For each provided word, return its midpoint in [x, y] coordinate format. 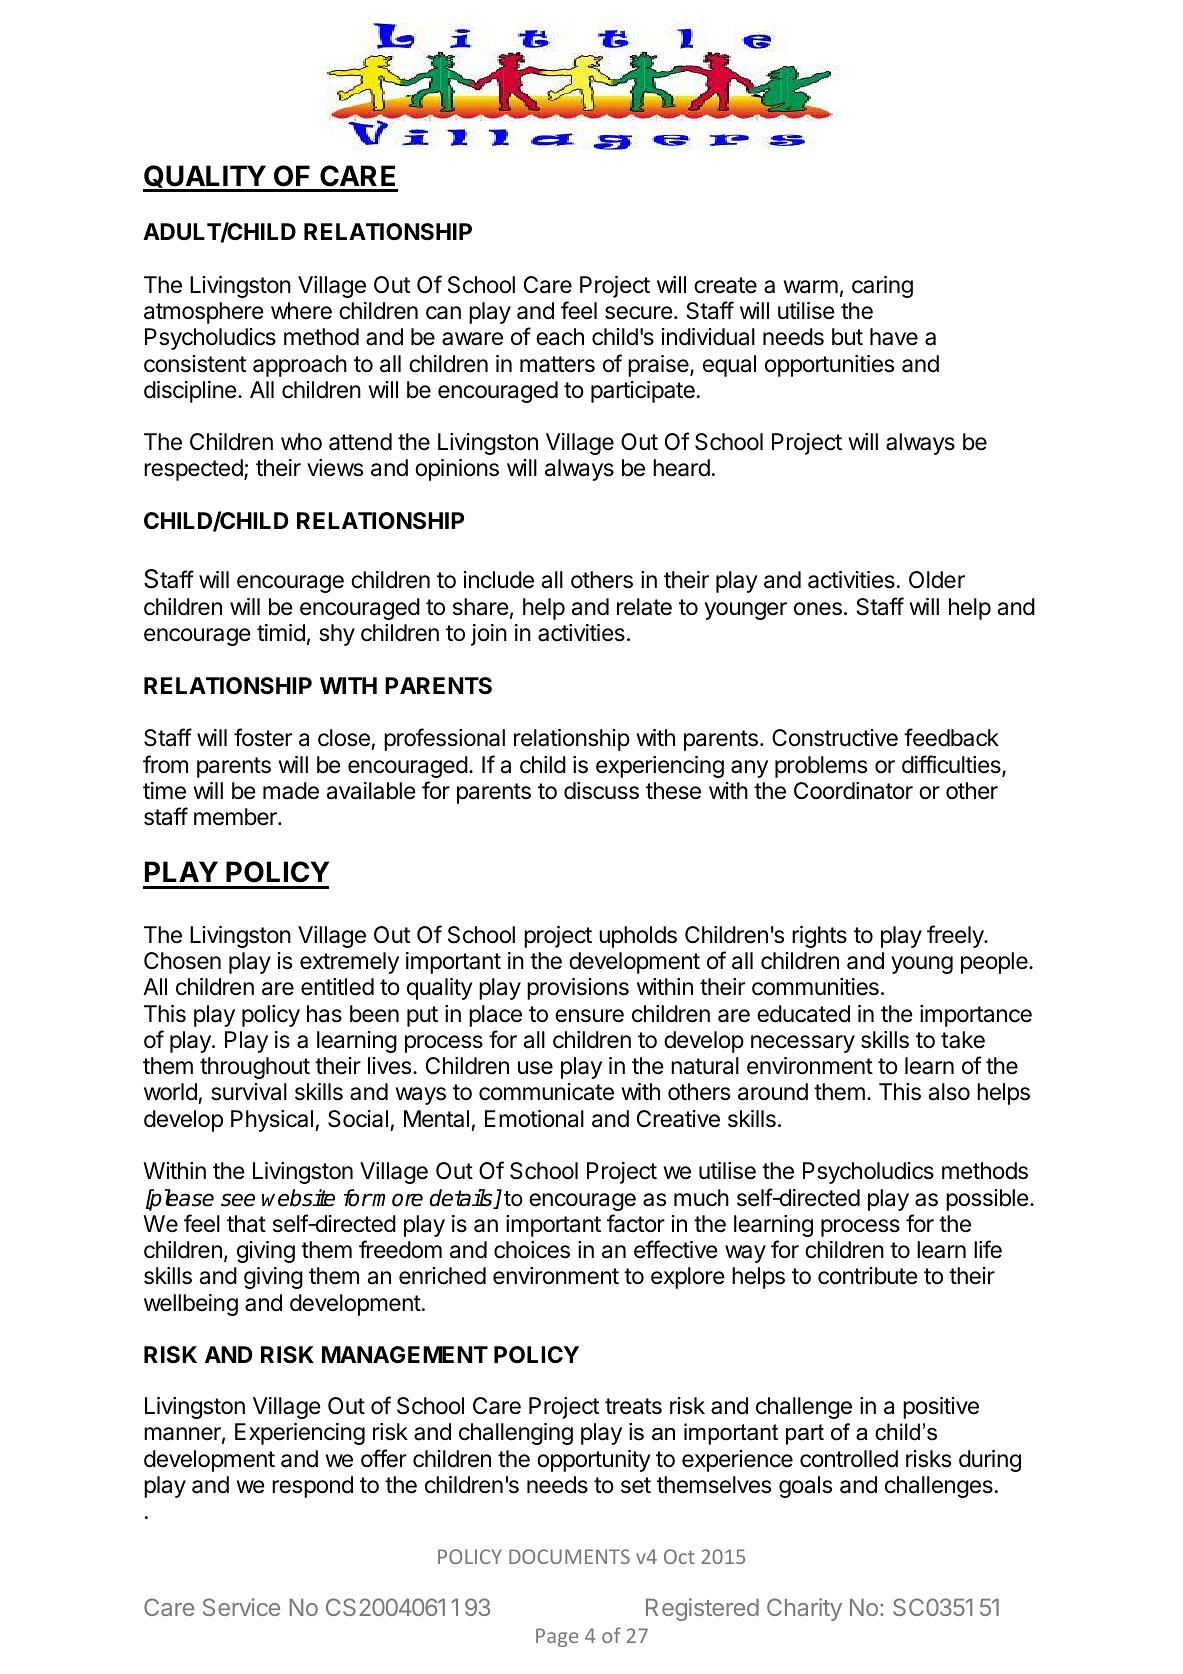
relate [644, 607]
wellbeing [191, 1305]
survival [249, 1092]
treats [633, 1406]
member [236, 817]
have [894, 337]
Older [937, 580]
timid [281, 633]
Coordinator [853, 791]
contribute [868, 1276]
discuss [601, 791]
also [949, 1092]
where [301, 311]
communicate [546, 1092]
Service [241, 1607]
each [560, 337]
